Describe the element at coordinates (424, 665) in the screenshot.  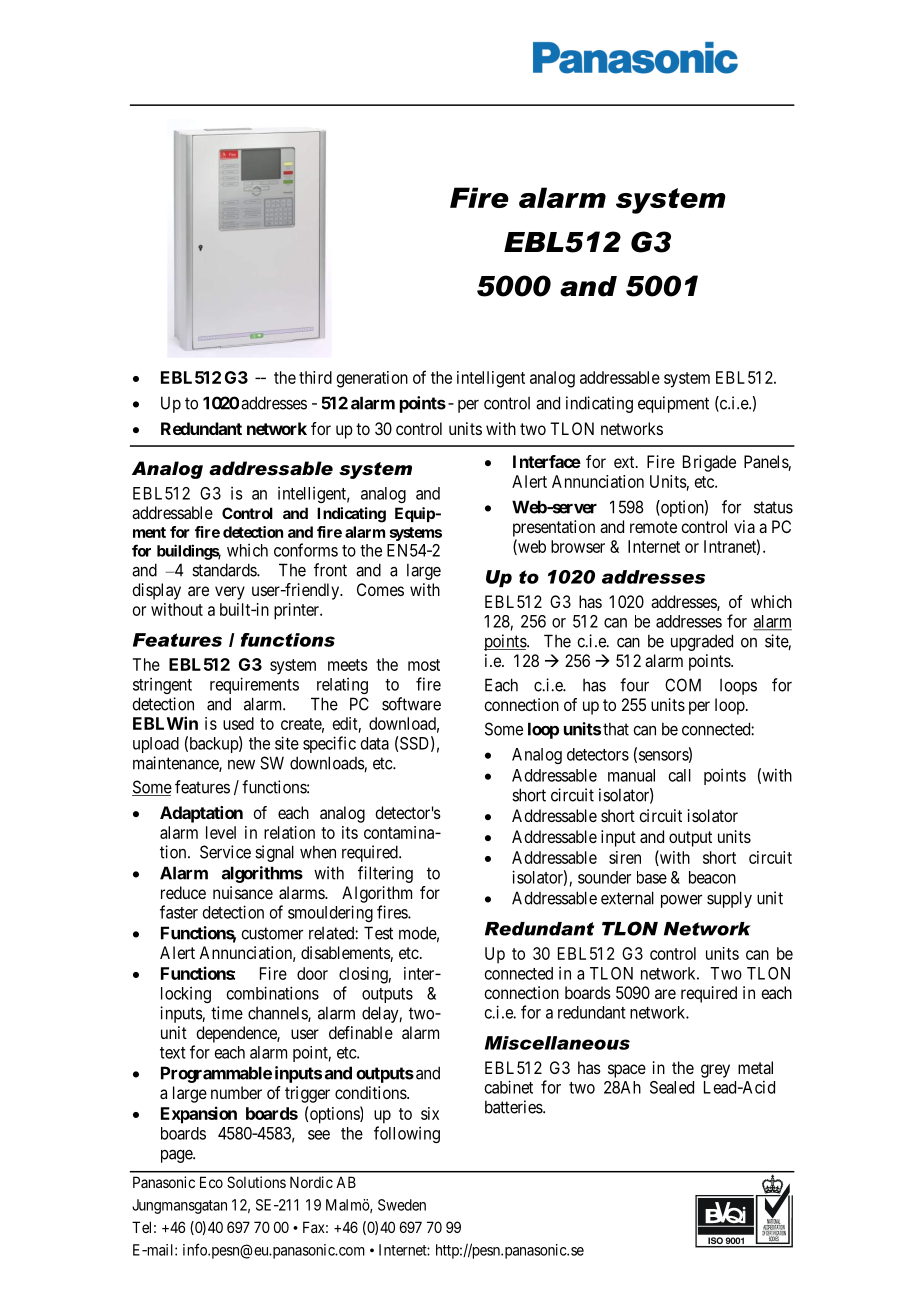
I see `most` at that location.
